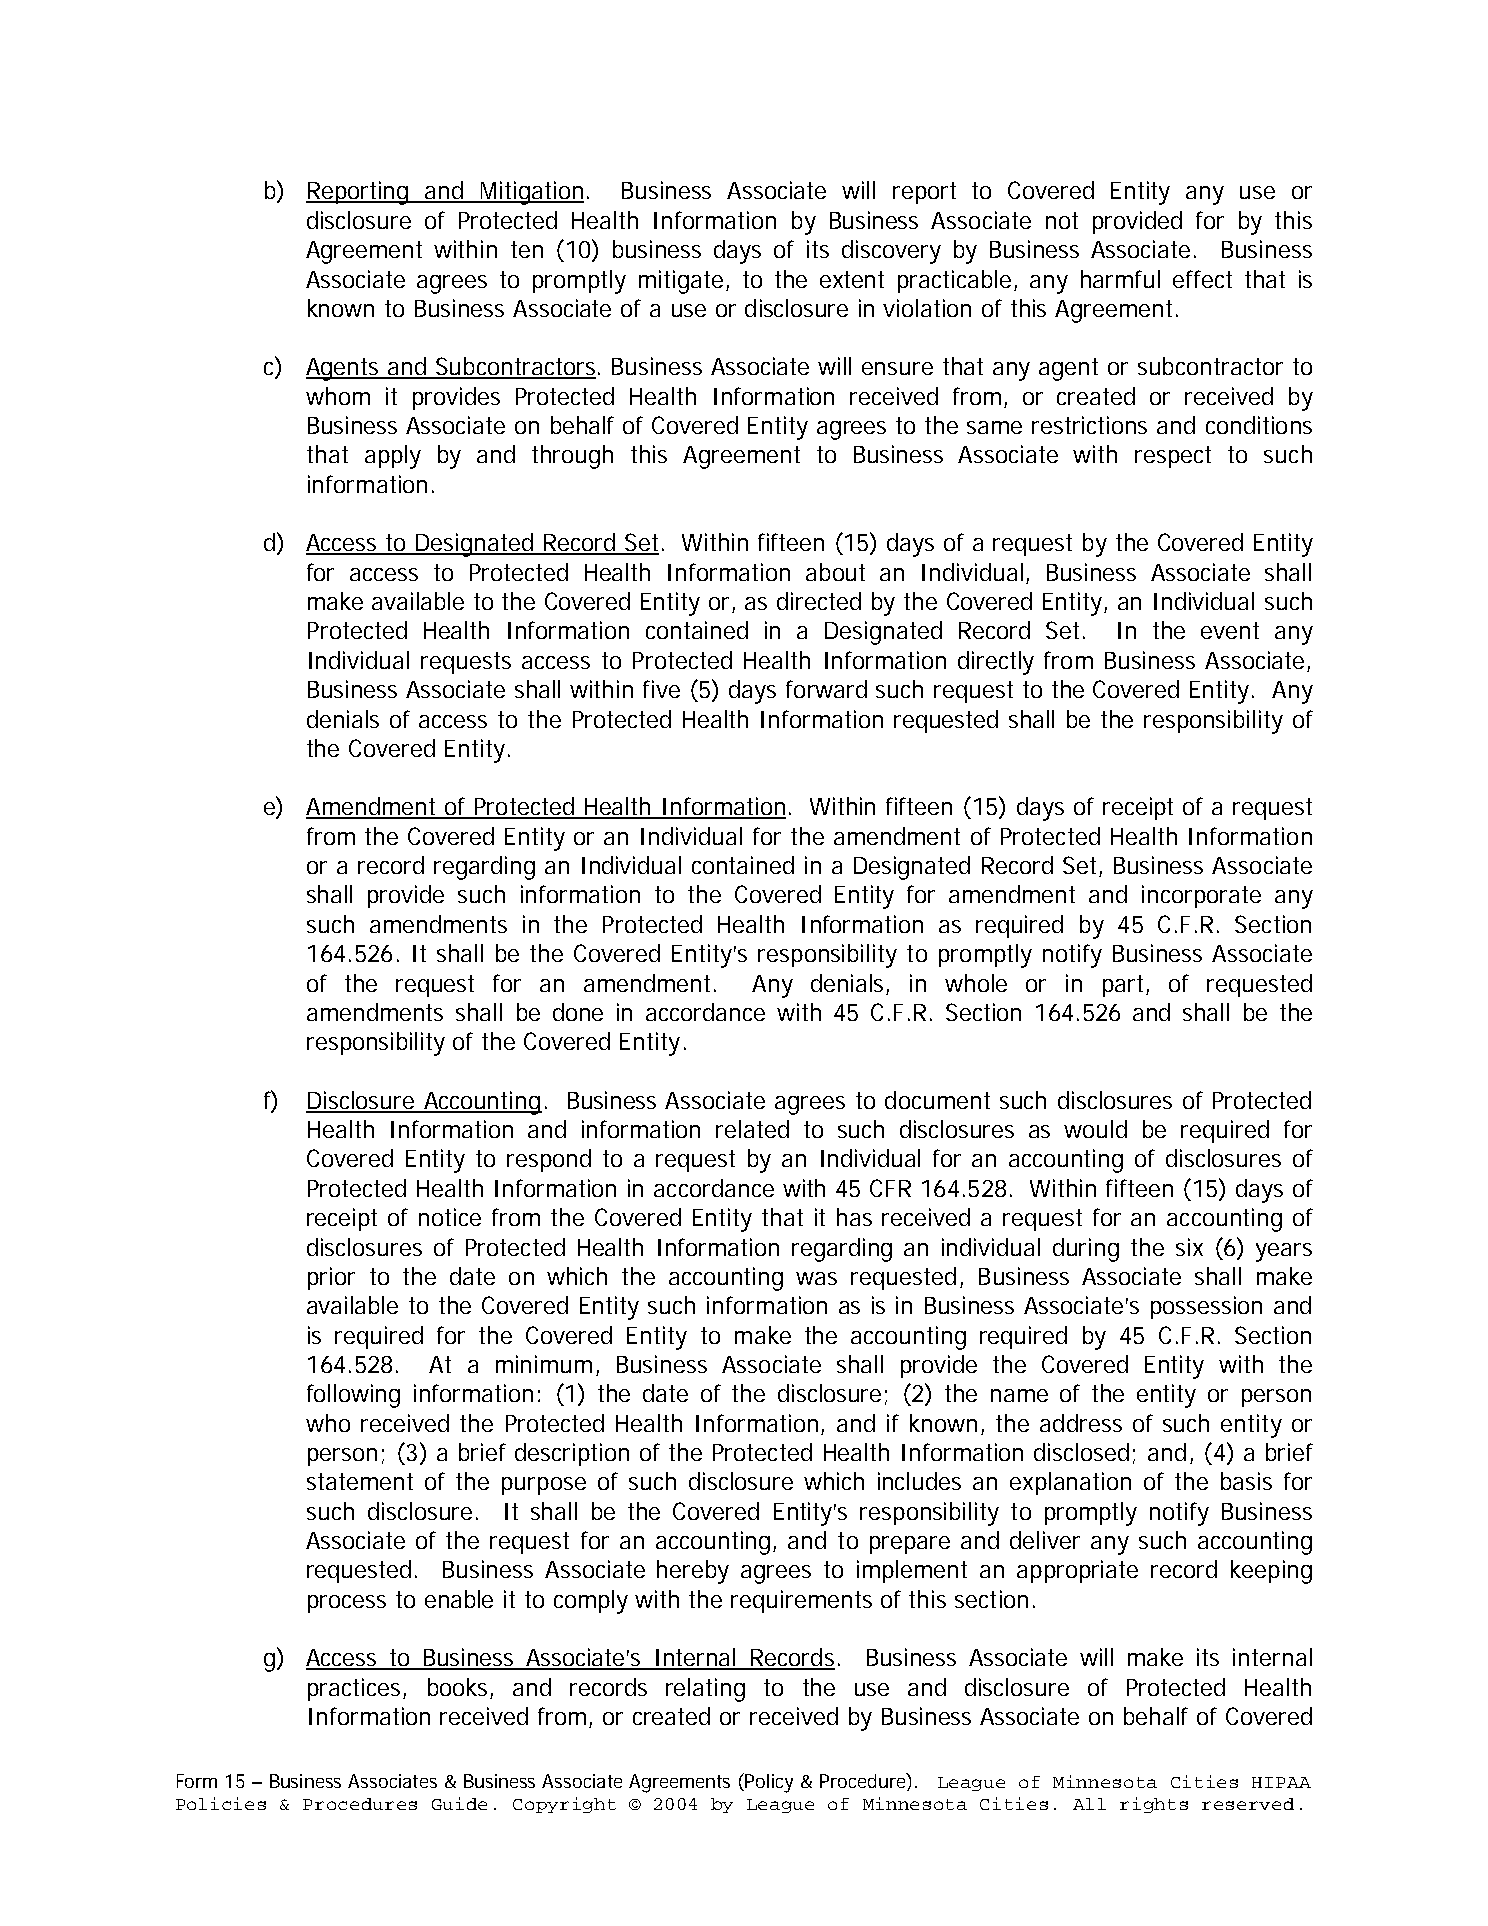 The width and height of the screenshot is (1488, 1926). Describe the element at coordinates (681, 282) in the screenshot. I see `mitigate` at that location.
